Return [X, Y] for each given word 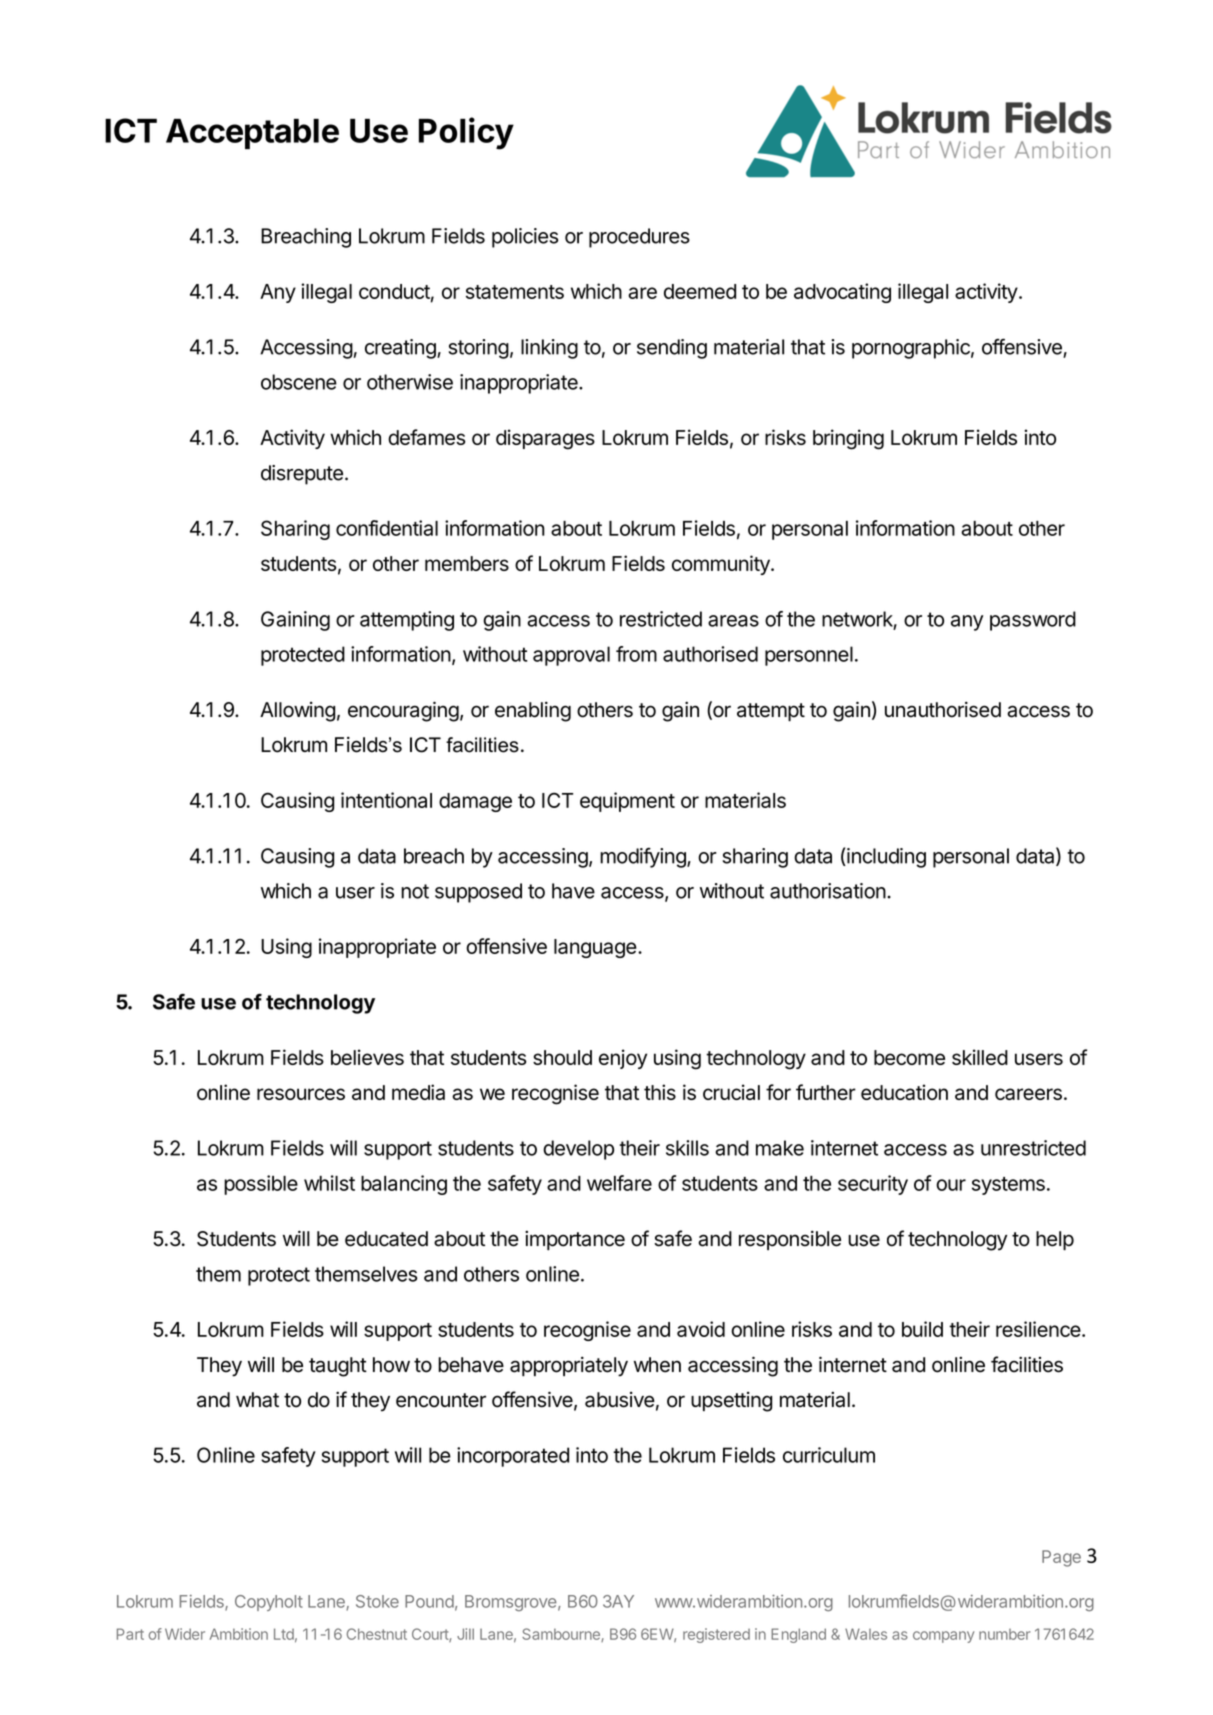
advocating [842, 293]
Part [130, 1634]
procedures [639, 238]
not [415, 891]
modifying [644, 858]
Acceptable [252, 133]
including [885, 858]
